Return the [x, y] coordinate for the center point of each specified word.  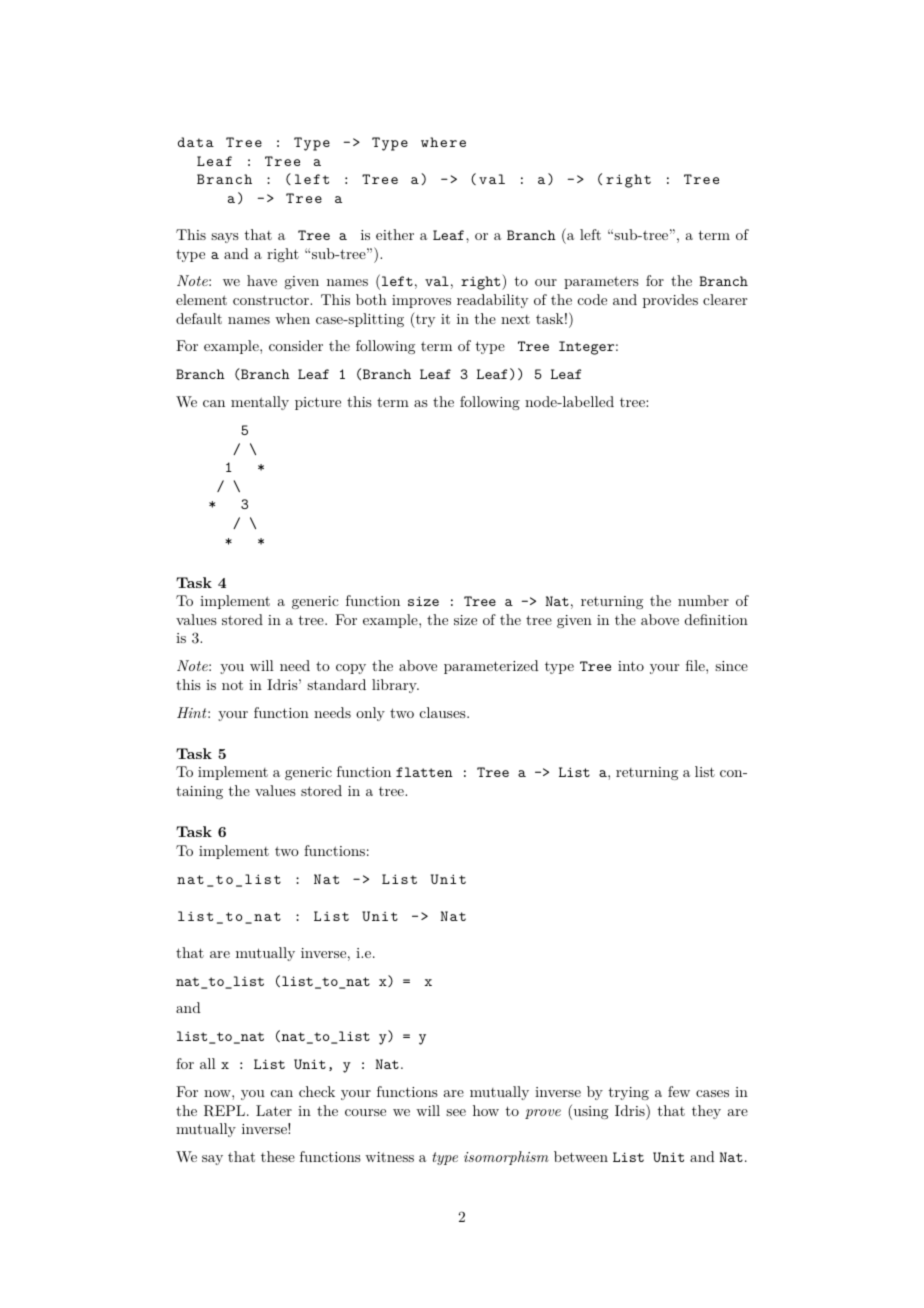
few [679, 1091]
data [196, 142]
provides [670, 301]
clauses [444, 712]
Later [274, 1110]
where [443, 142]
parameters [601, 282]
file [696, 665]
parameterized [491, 667]
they [706, 1112]
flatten [424, 772]
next [515, 319]
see [456, 1112]
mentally [260, 403]
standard [336, 684]
